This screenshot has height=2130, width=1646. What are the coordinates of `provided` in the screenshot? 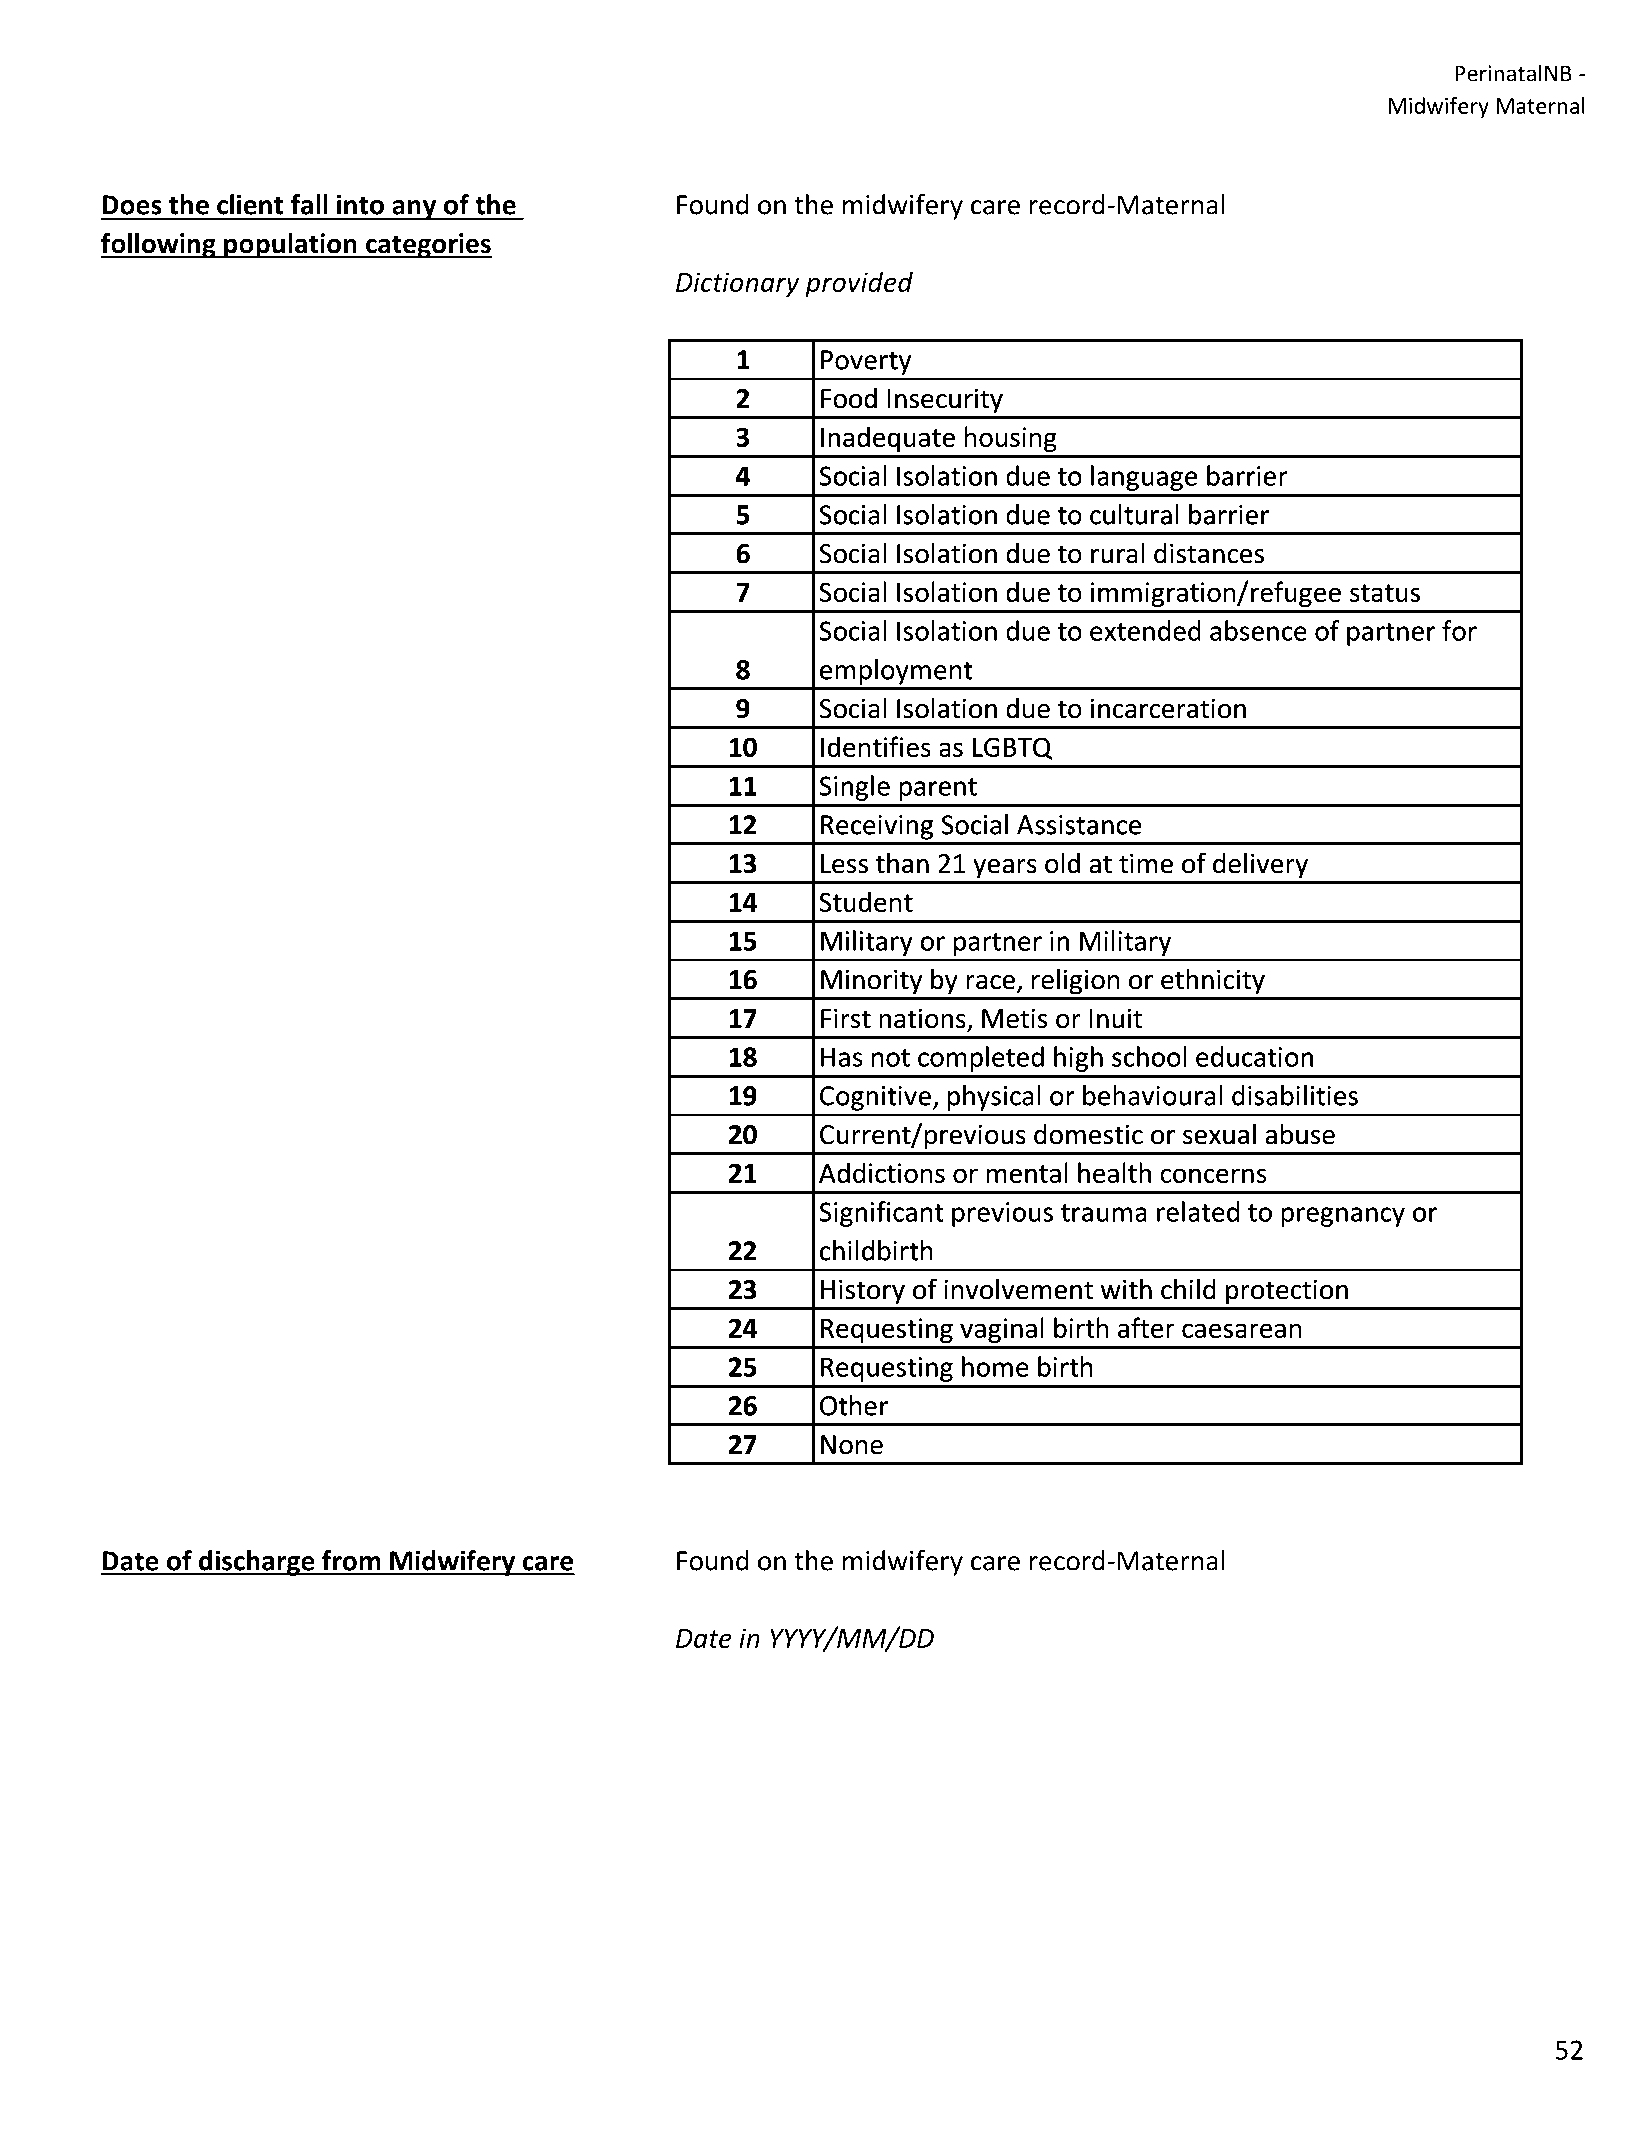 It's located at (859, 284).
